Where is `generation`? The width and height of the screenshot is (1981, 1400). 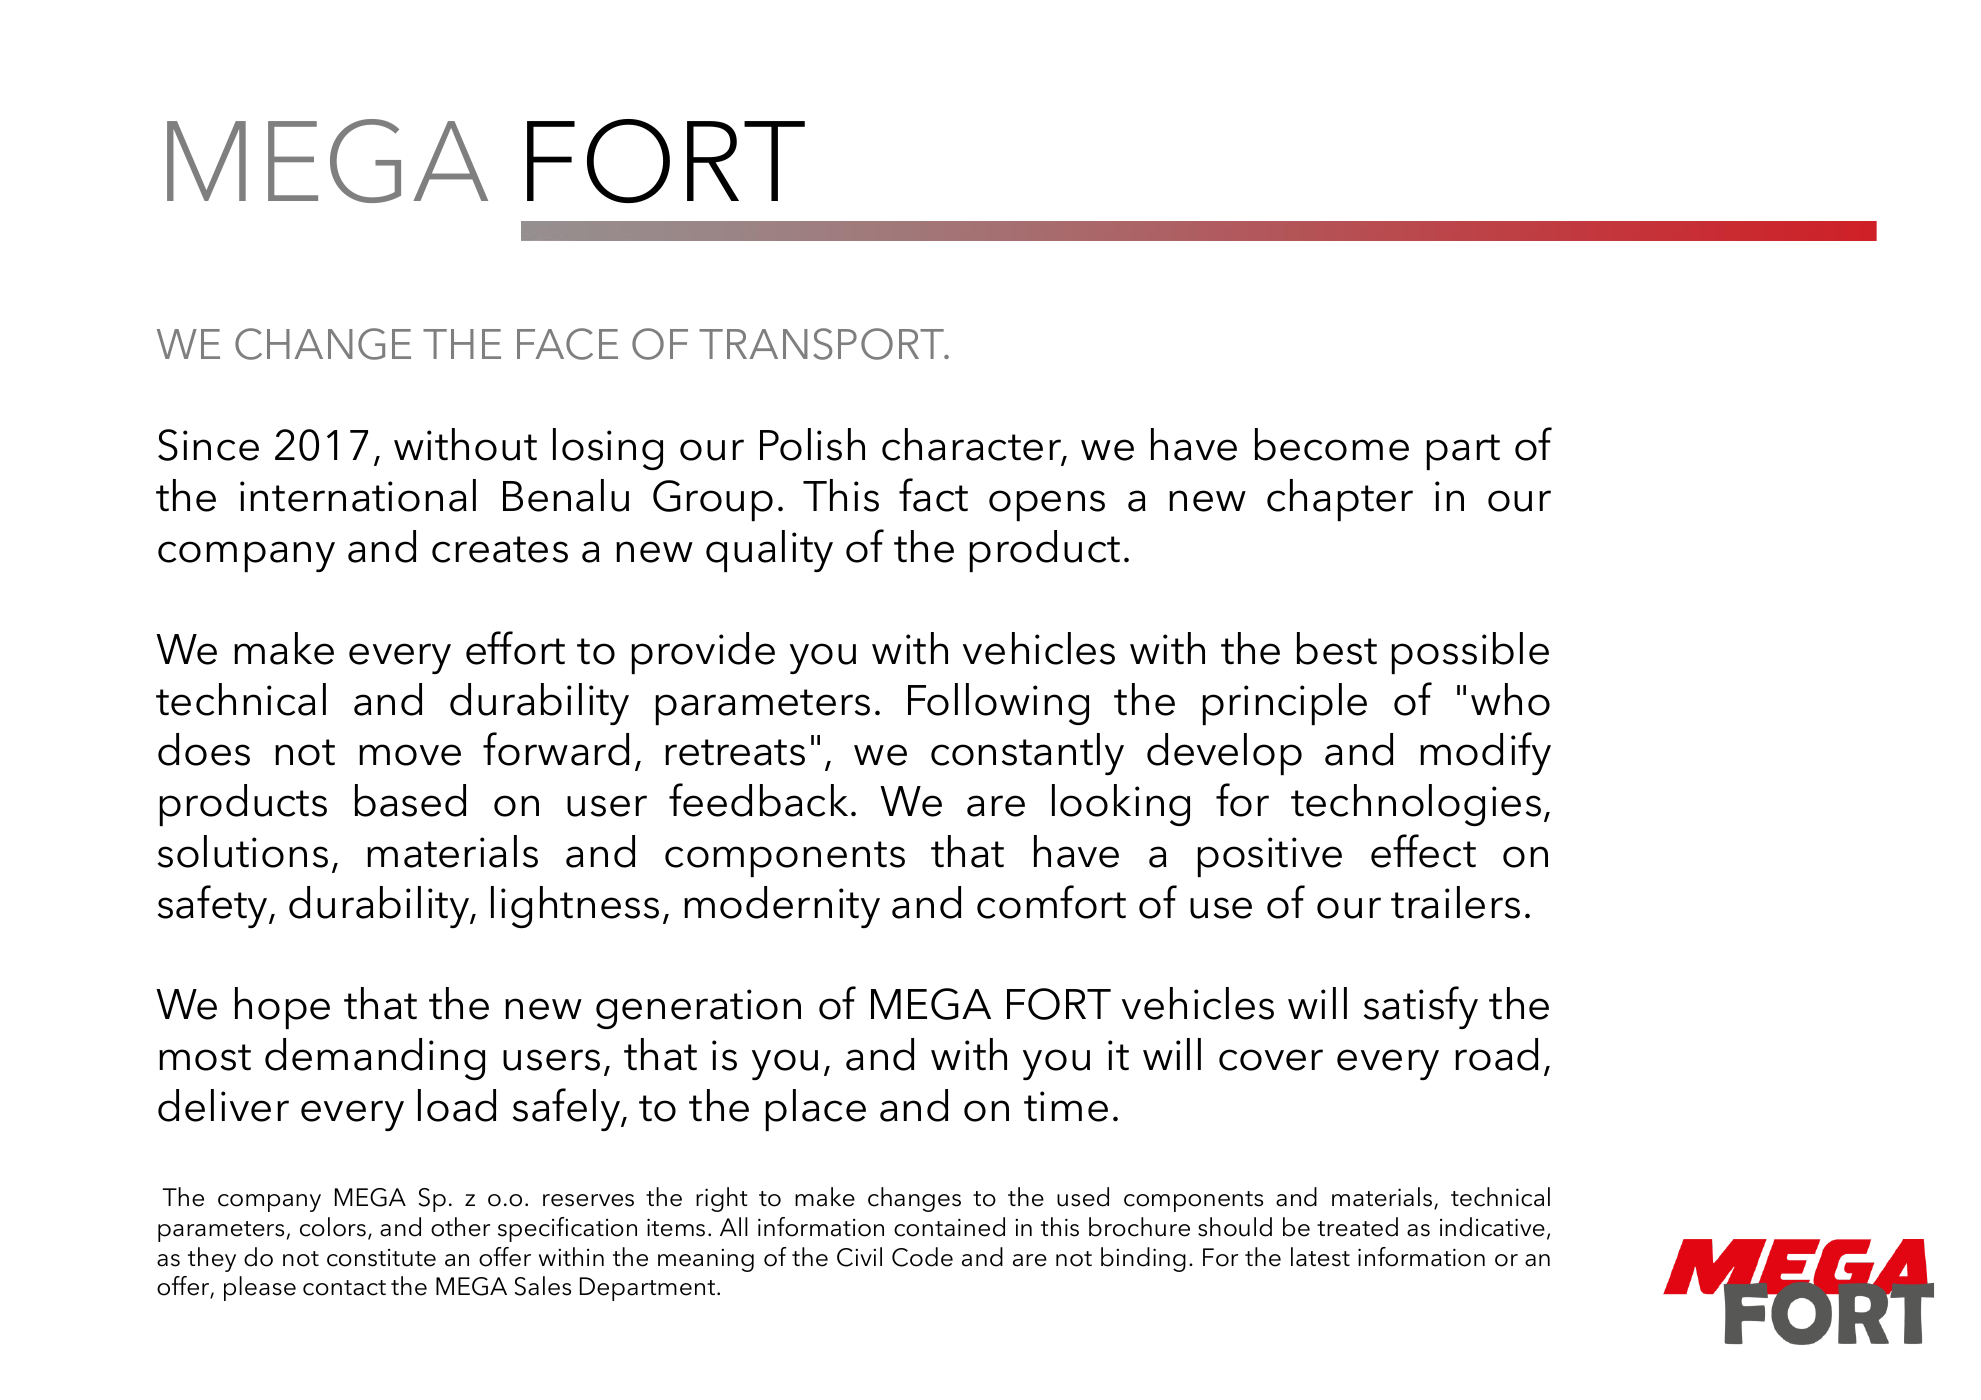 generation is located at coordinates (698, 1009).
